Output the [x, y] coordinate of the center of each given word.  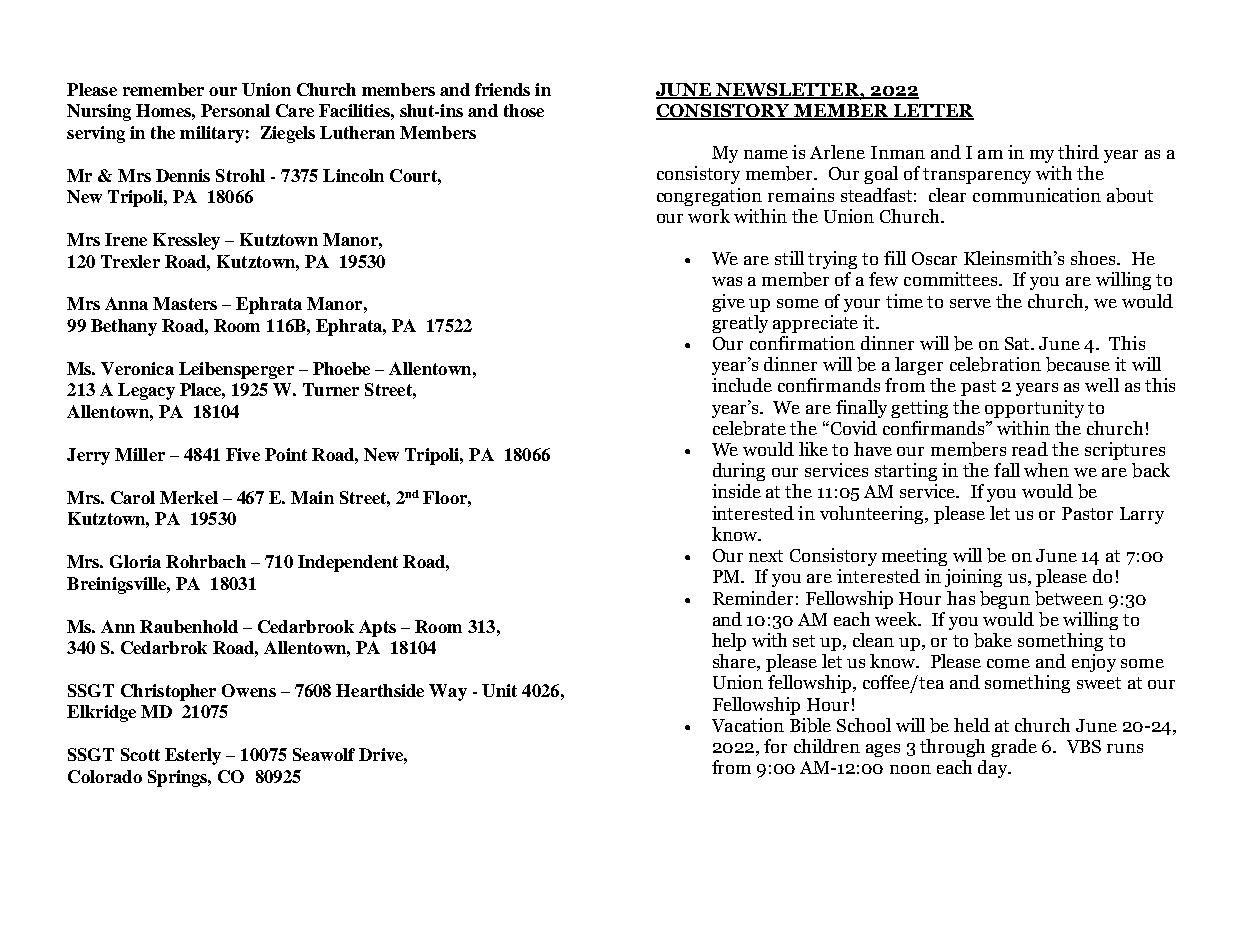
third [1078, 152]
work [709, 216]
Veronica [137, 368]
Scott [140, 754]
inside [736, 491]
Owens [249, 690]
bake [993, 640]
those [524, 110]
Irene [126, 239]
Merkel [189, 497]
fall [1007, 470]
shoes [1095, 258]
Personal [235, 110]
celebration [995, 364]
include [742, 385]
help [729, 642]
